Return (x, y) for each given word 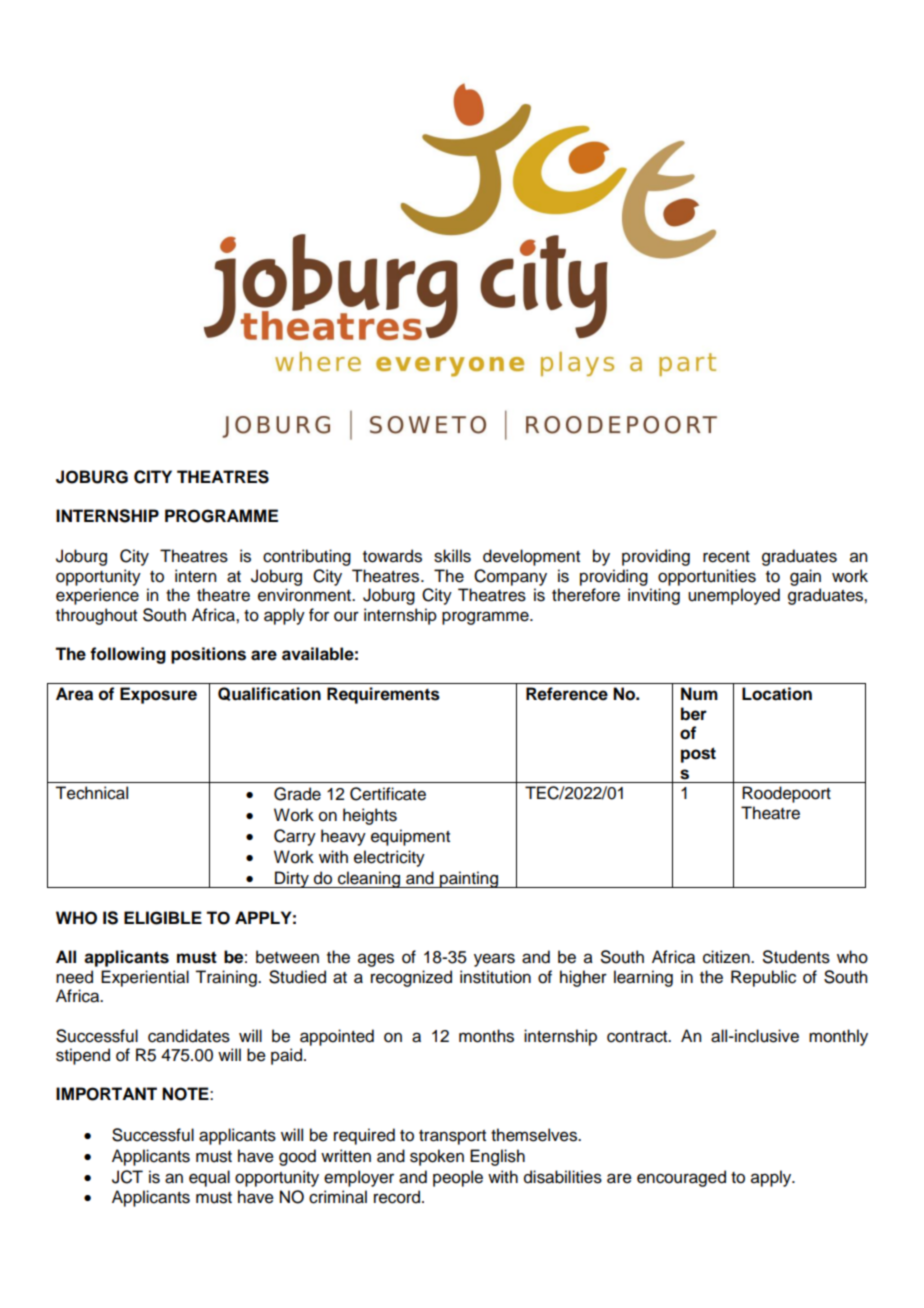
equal (209, 1178)
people (458, 1178)
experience (97, 596)
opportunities (707, 577)
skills (452, 556)
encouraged (681, 1178)
